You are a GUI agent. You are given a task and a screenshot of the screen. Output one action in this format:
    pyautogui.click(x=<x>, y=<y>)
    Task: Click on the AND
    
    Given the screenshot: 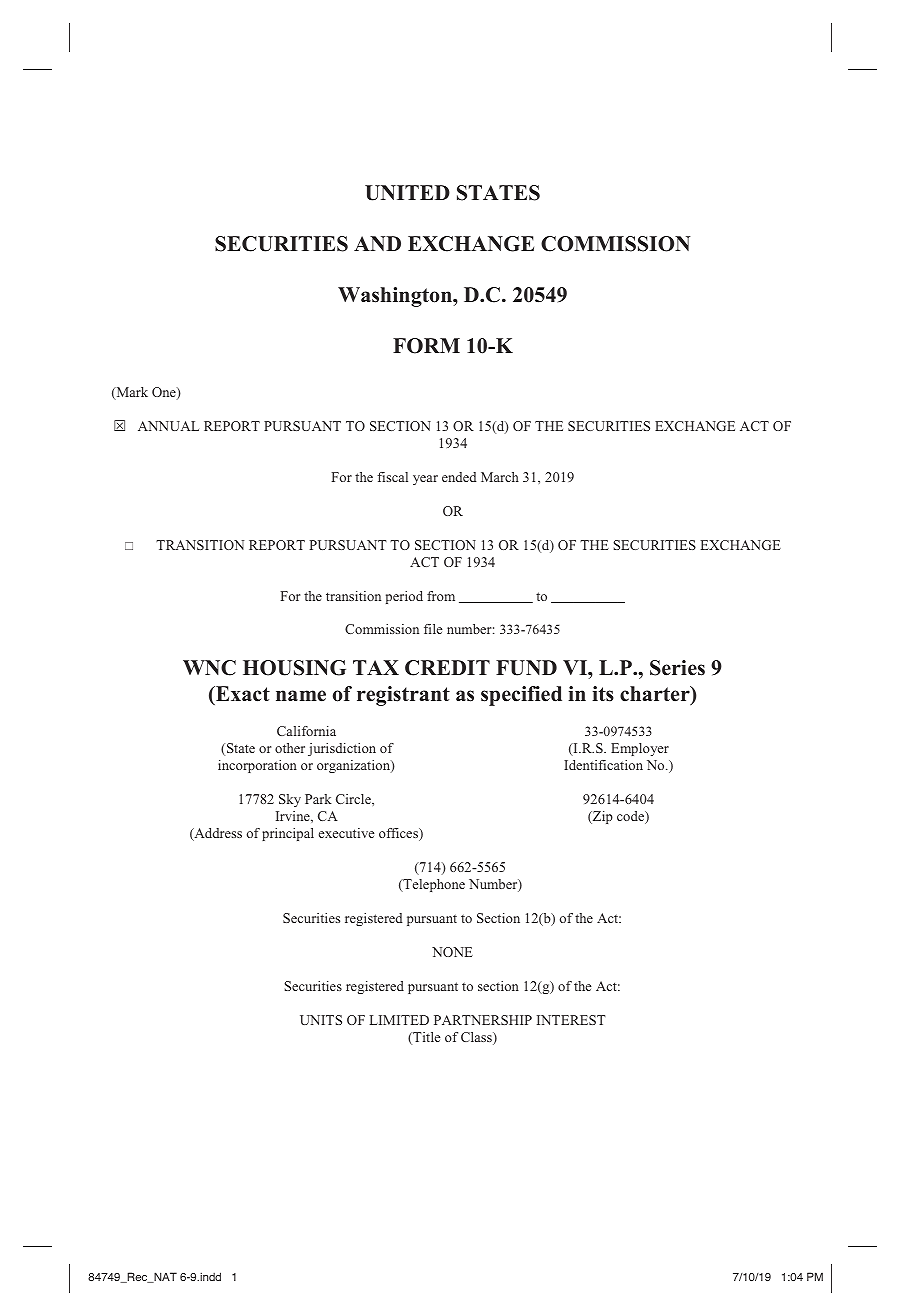 What is the action you would take?
    pyautogui.click(x=377, y=243)
